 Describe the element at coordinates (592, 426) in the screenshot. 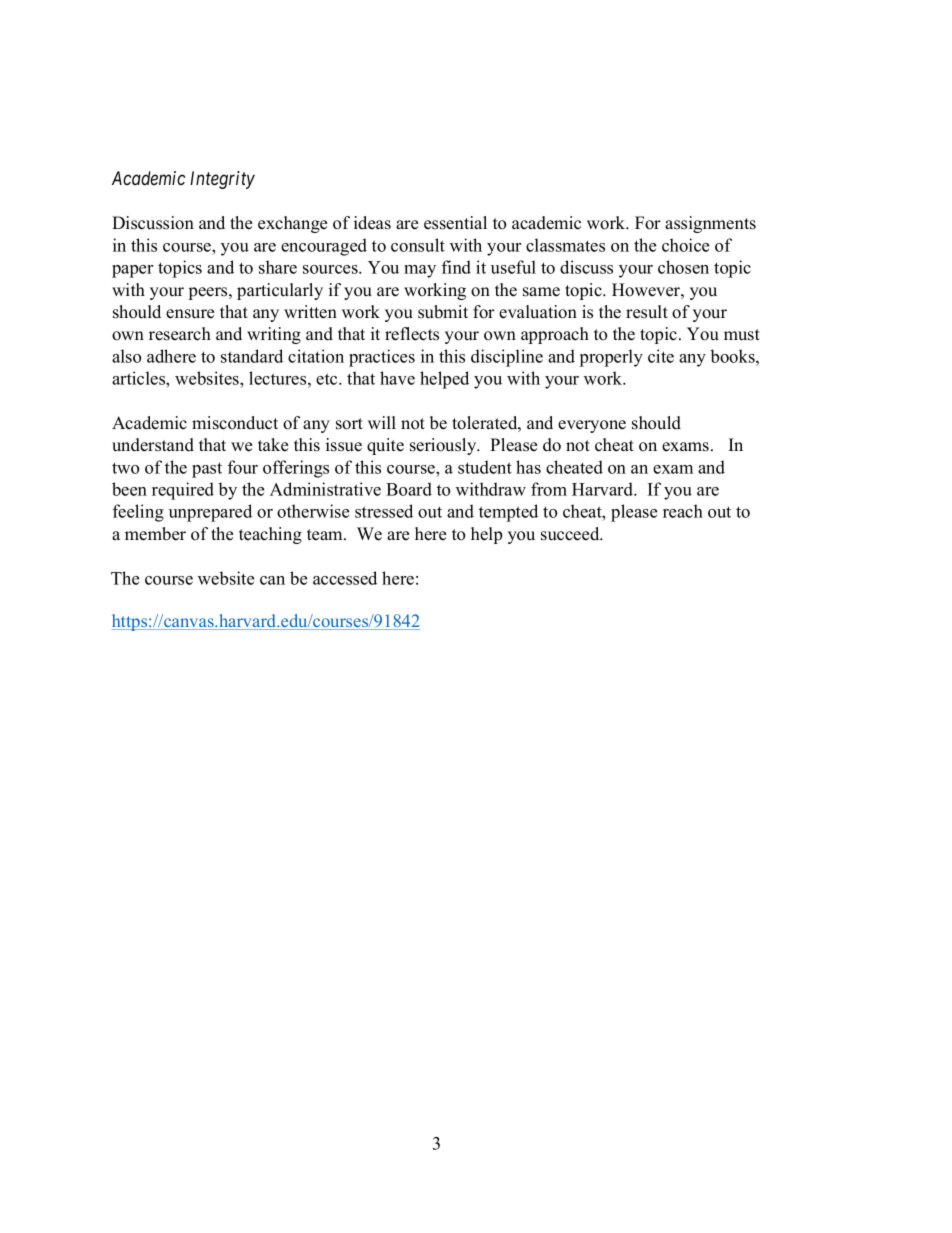

I see `everyone` at that location.
